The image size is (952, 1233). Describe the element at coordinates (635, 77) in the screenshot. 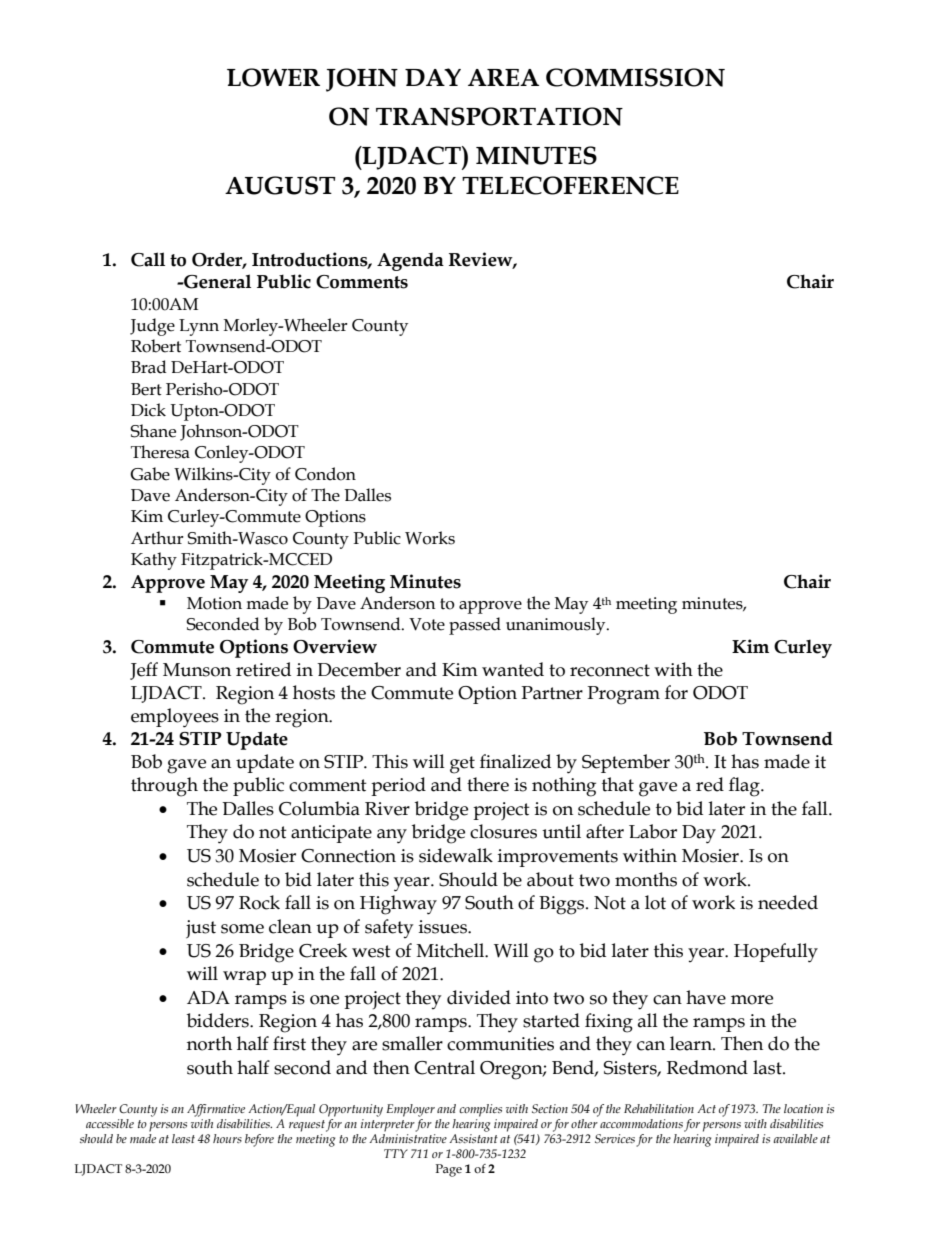

I see `COMMISSION` at that location.
